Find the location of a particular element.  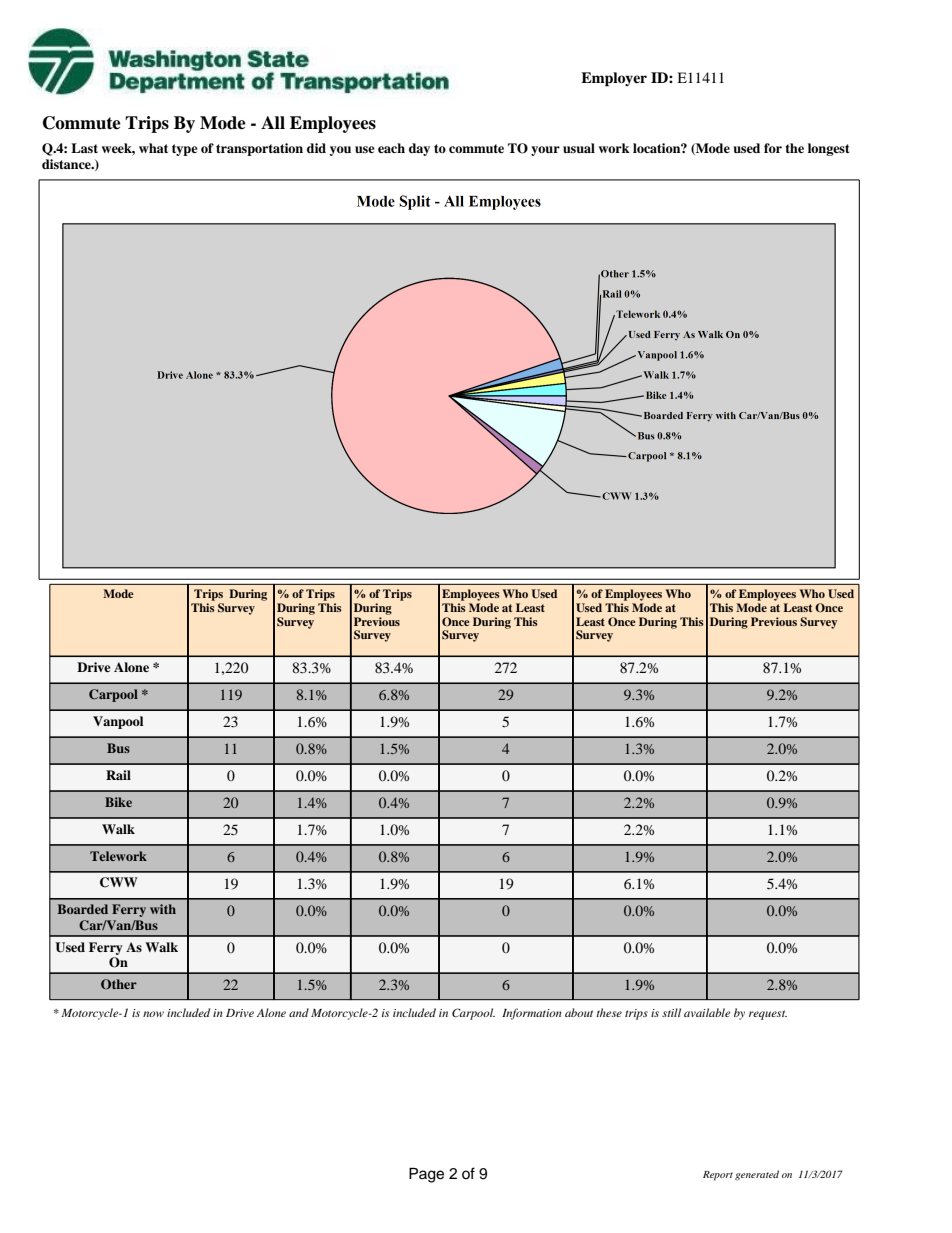

available is located at coordinates (707, 1012).
